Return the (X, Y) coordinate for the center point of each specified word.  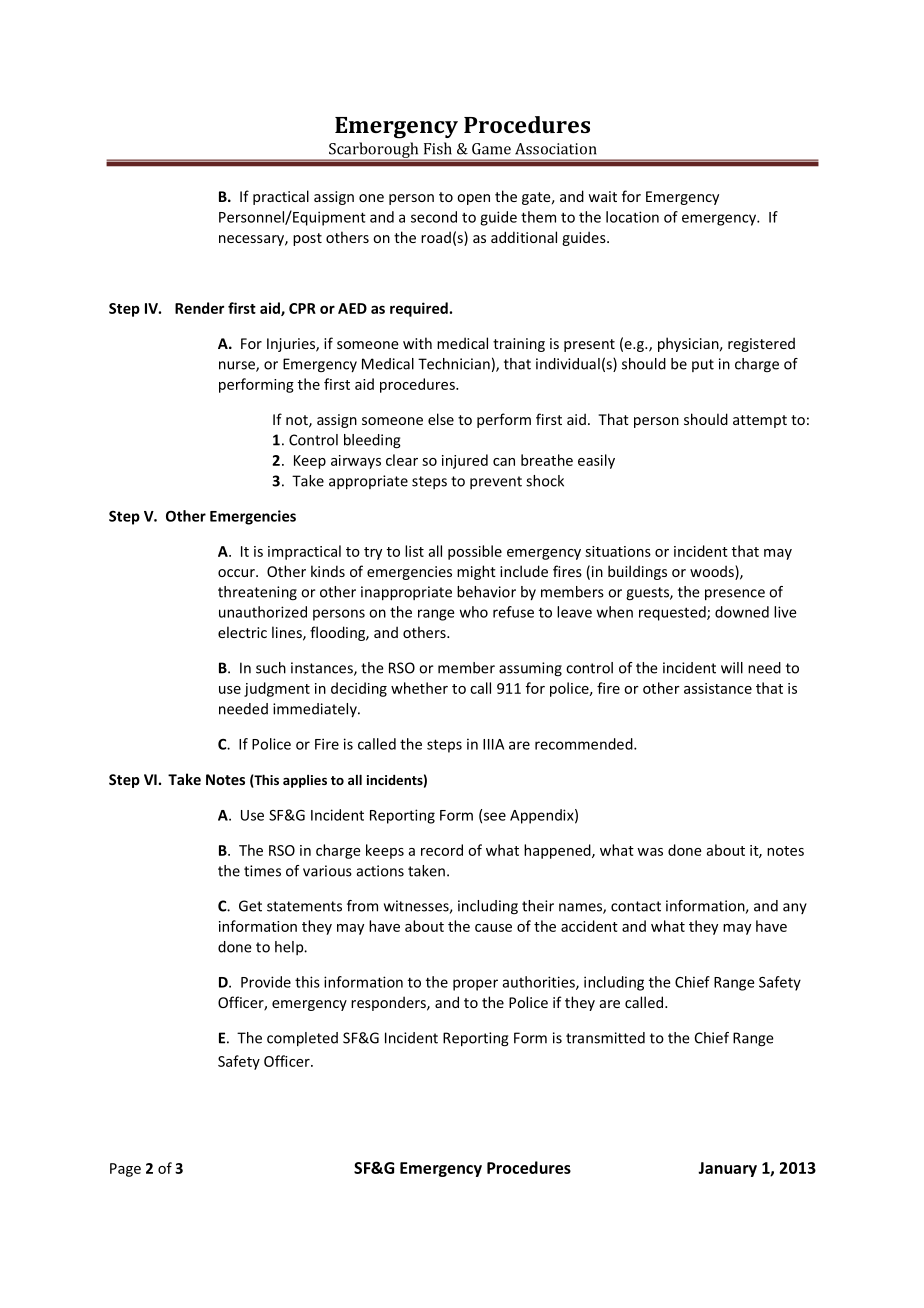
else (441, 419)
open (473, 199)
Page (125, 1170)
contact (636, 906)
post (307, 239)
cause (493, 928)
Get (250, 906)
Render (199, 308)
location (632, 217)
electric (242, 632)
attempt (760, 421)
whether (419, 688)
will (732, 668)
